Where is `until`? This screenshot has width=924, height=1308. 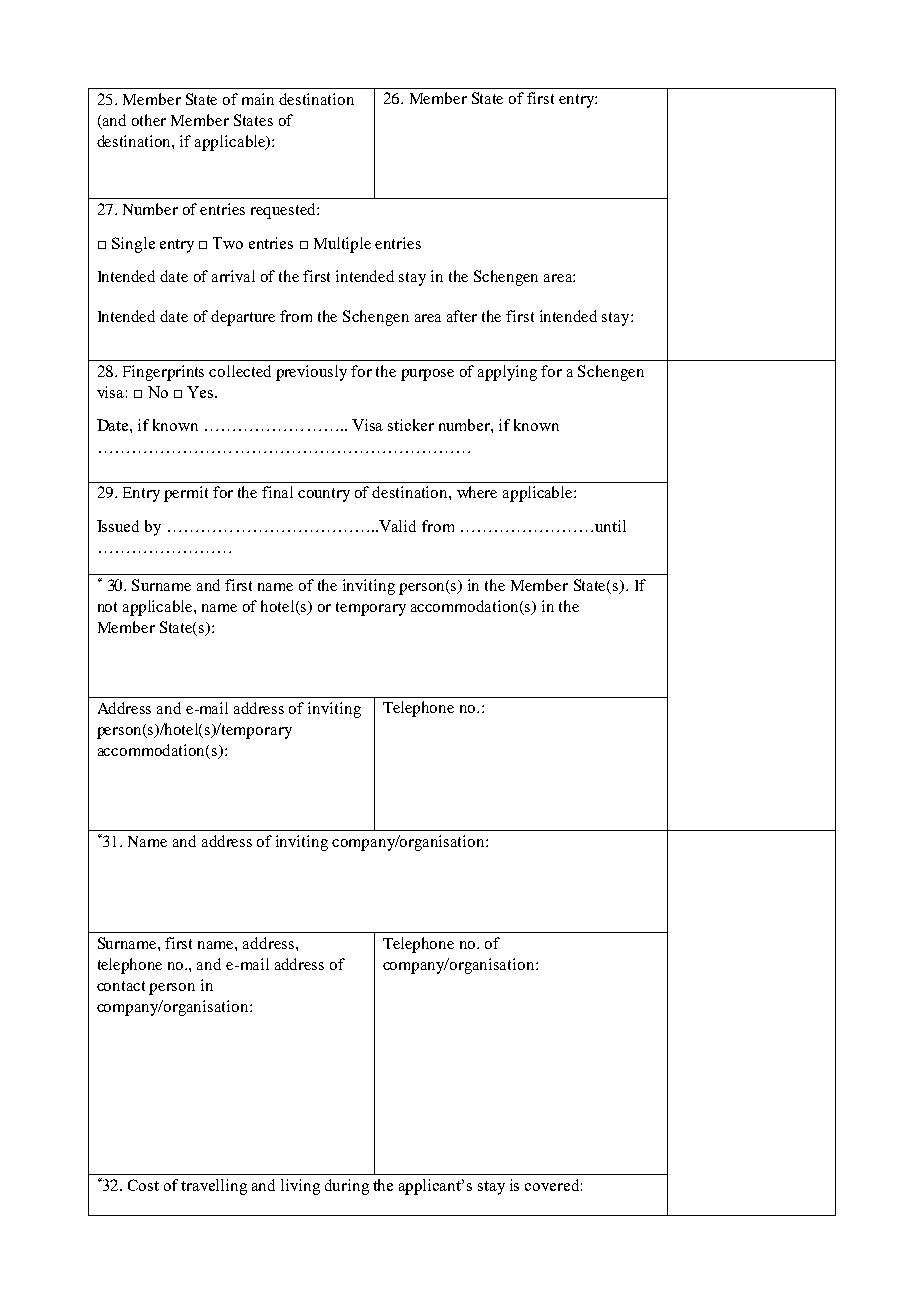 until is located at coordinates (610, 526).
